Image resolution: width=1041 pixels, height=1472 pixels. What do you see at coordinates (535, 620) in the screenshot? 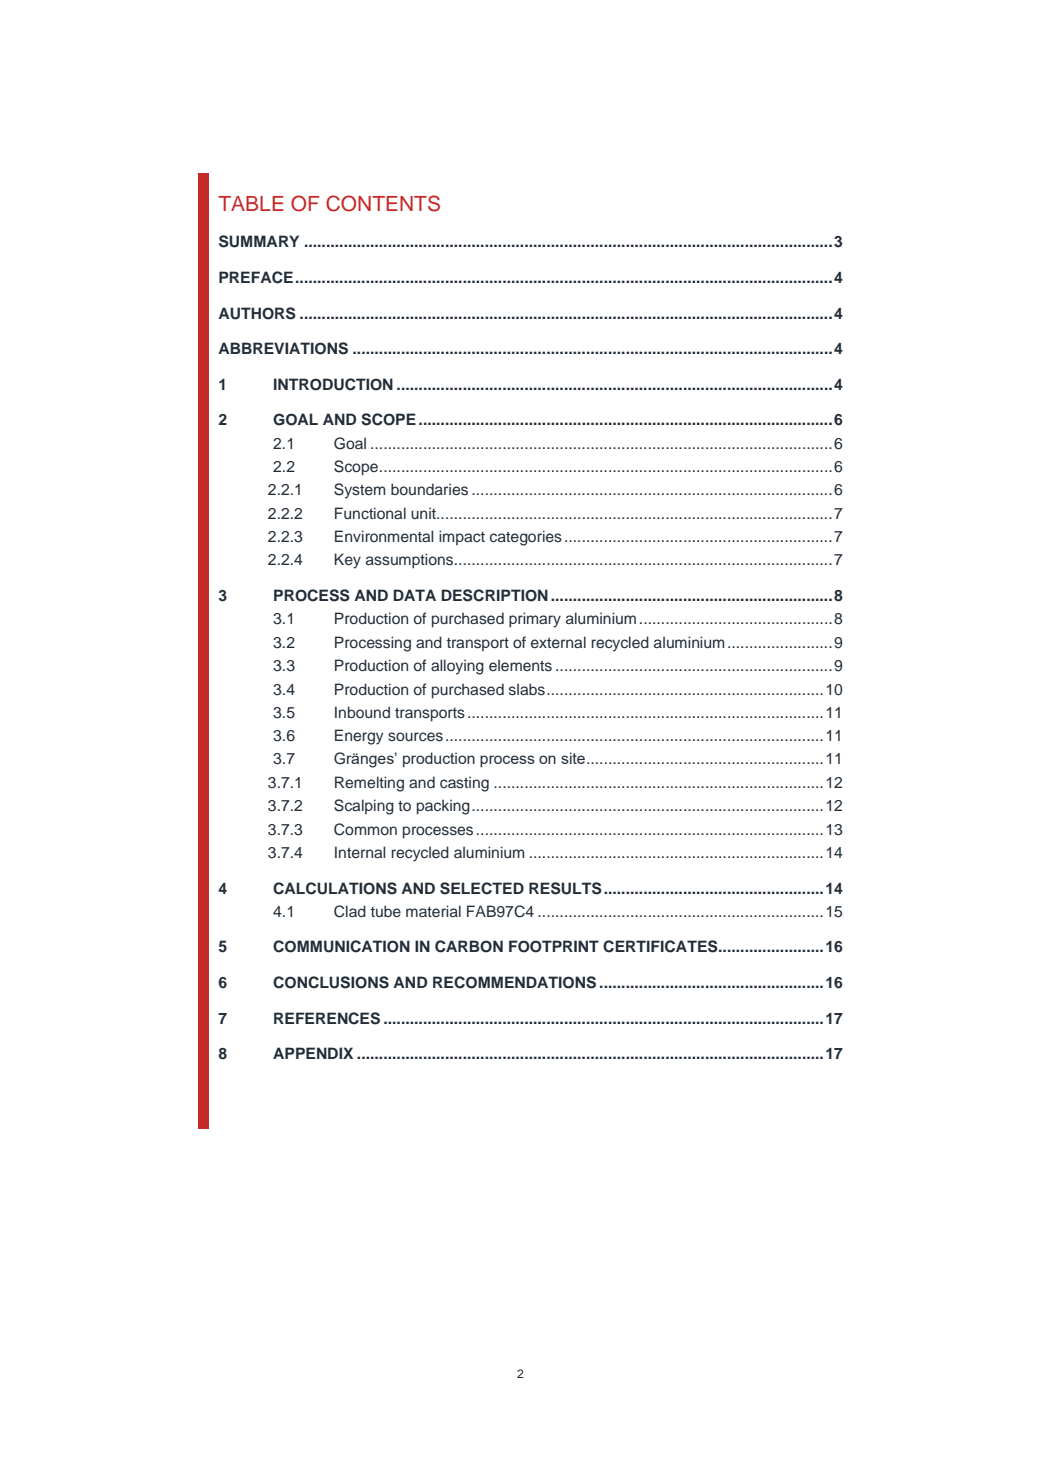
I see `primary` at bounding box center [535, 620].
